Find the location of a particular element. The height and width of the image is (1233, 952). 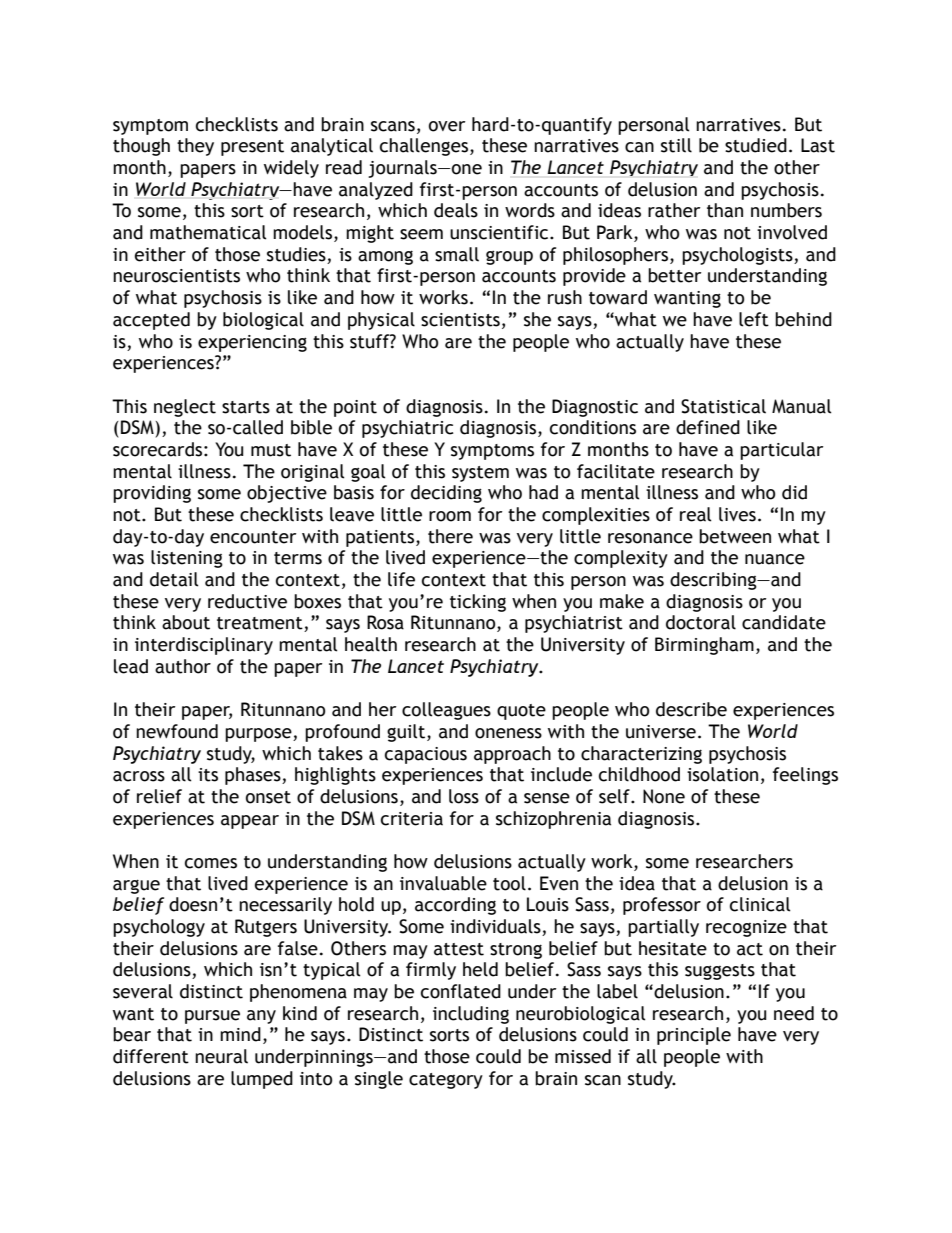

particular is located at coordinates (781, 451).
